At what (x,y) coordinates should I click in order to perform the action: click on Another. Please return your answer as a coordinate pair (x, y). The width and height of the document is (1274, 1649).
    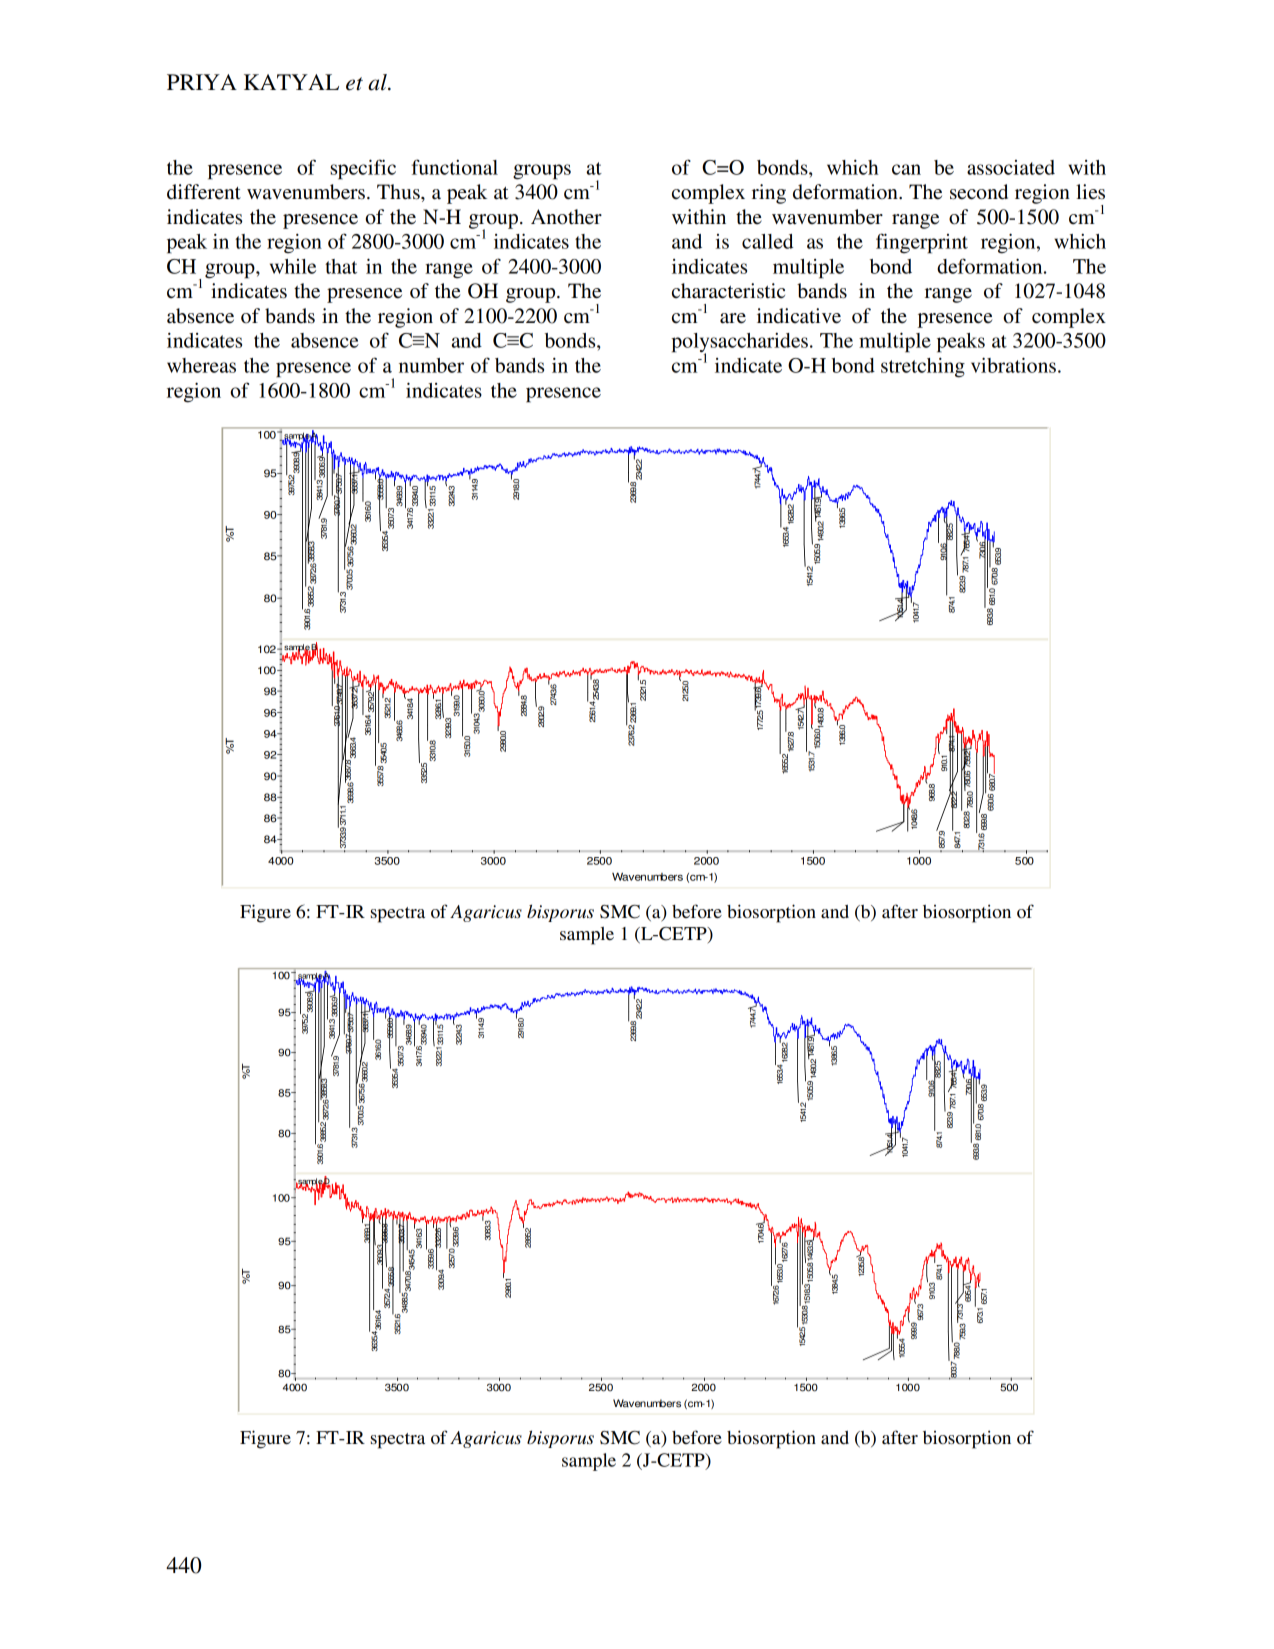
    Looking at the image, I should click on (566, 217).
